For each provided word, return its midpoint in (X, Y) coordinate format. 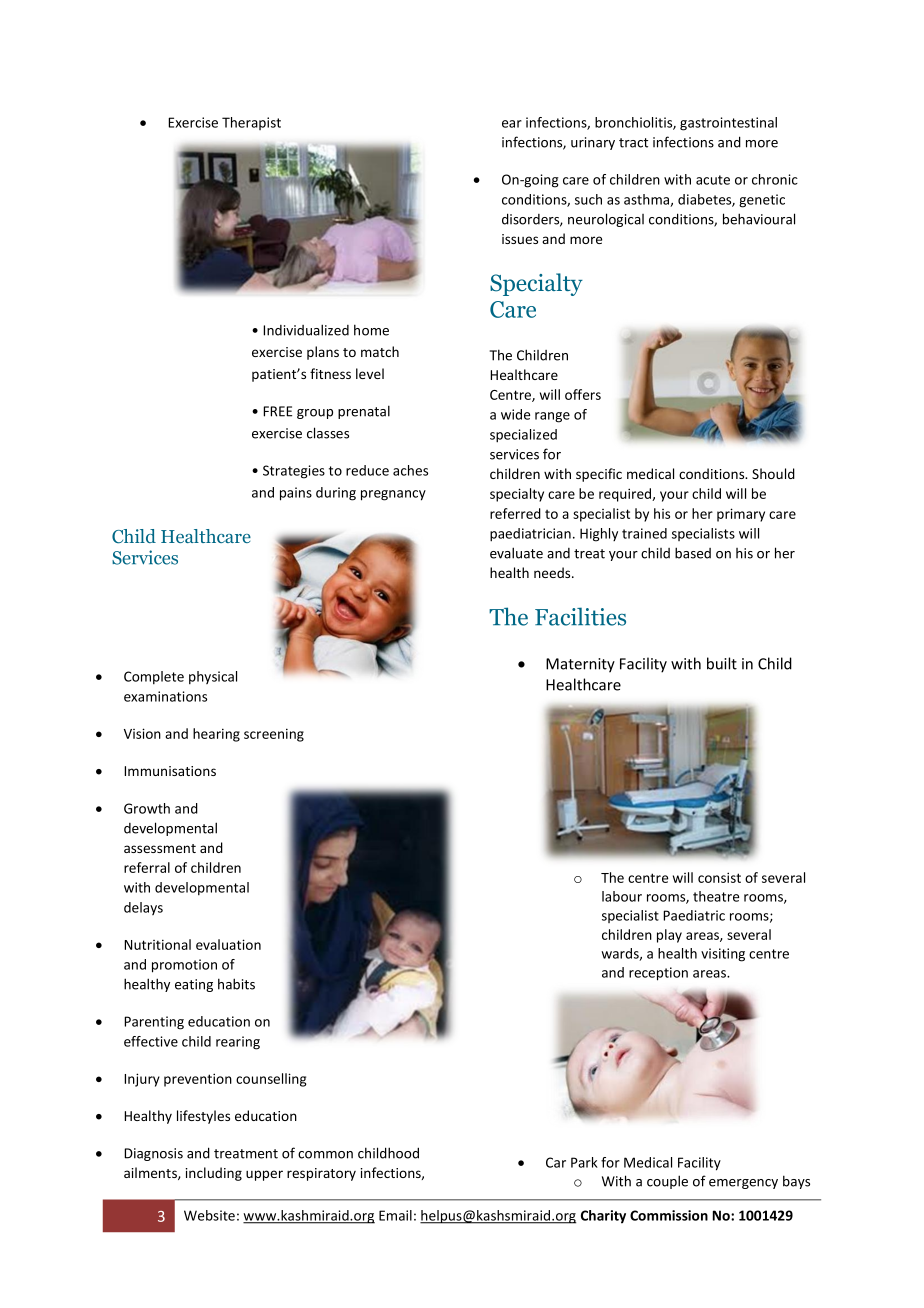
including (214, 1174)
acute (713, 180)
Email (395, 1215)
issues (520, 239)
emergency (743, 1184)
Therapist (251, 123)
